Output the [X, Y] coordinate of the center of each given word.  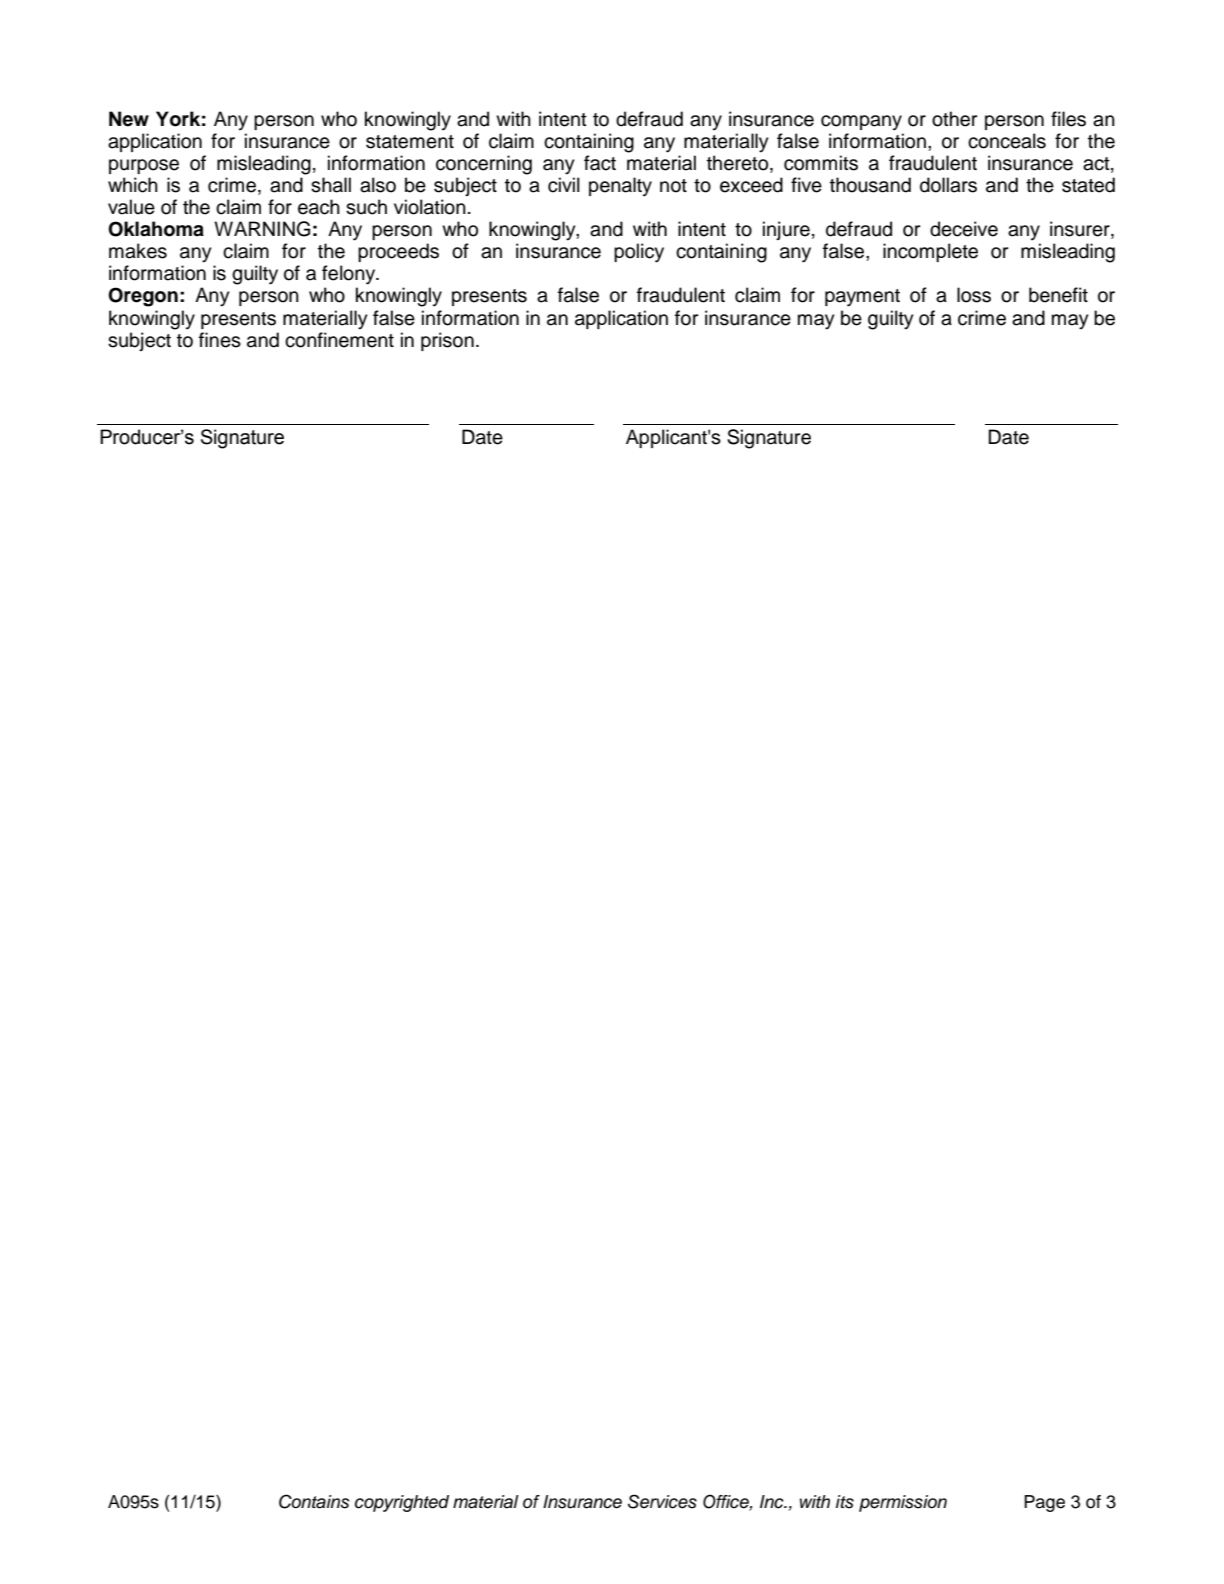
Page [1044, 1503]
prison [447, 341]
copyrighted [402, 1503]
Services [662, 1501]
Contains [314, 1501]
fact [600, 163]
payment [862, 298]
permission [903, 1503]
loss [974, 295]
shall [331, 185]
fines [220, 340]
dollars [948, 185]
